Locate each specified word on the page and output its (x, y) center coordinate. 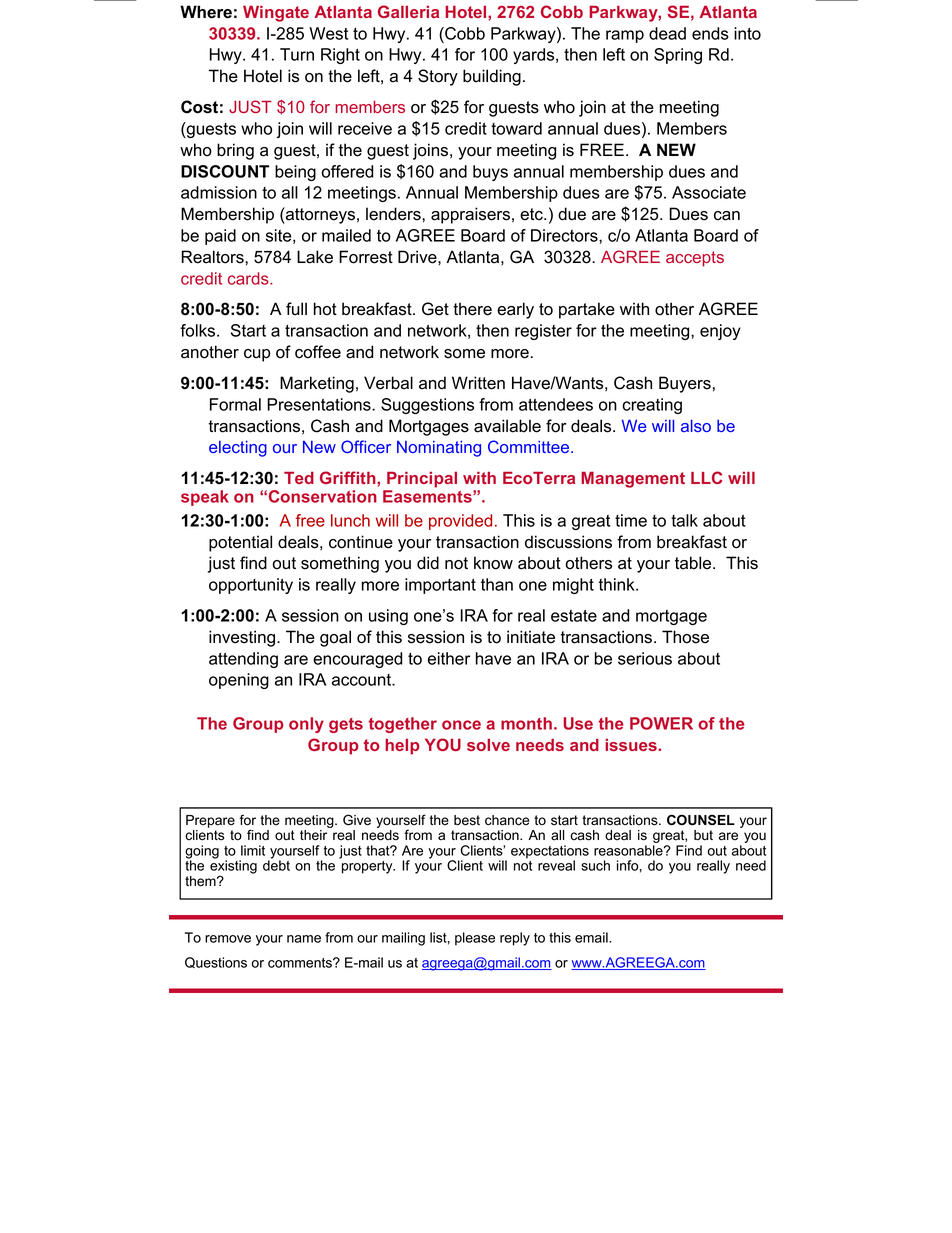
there (472, 309)
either (449, 658)
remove (228, 939)
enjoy (720, 332)
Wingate (276, 13)
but (703, 835)
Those (685, 637)
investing (242, 638)
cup (257, 355)
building (492, 77)
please (475, 939)
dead (667, 33)
